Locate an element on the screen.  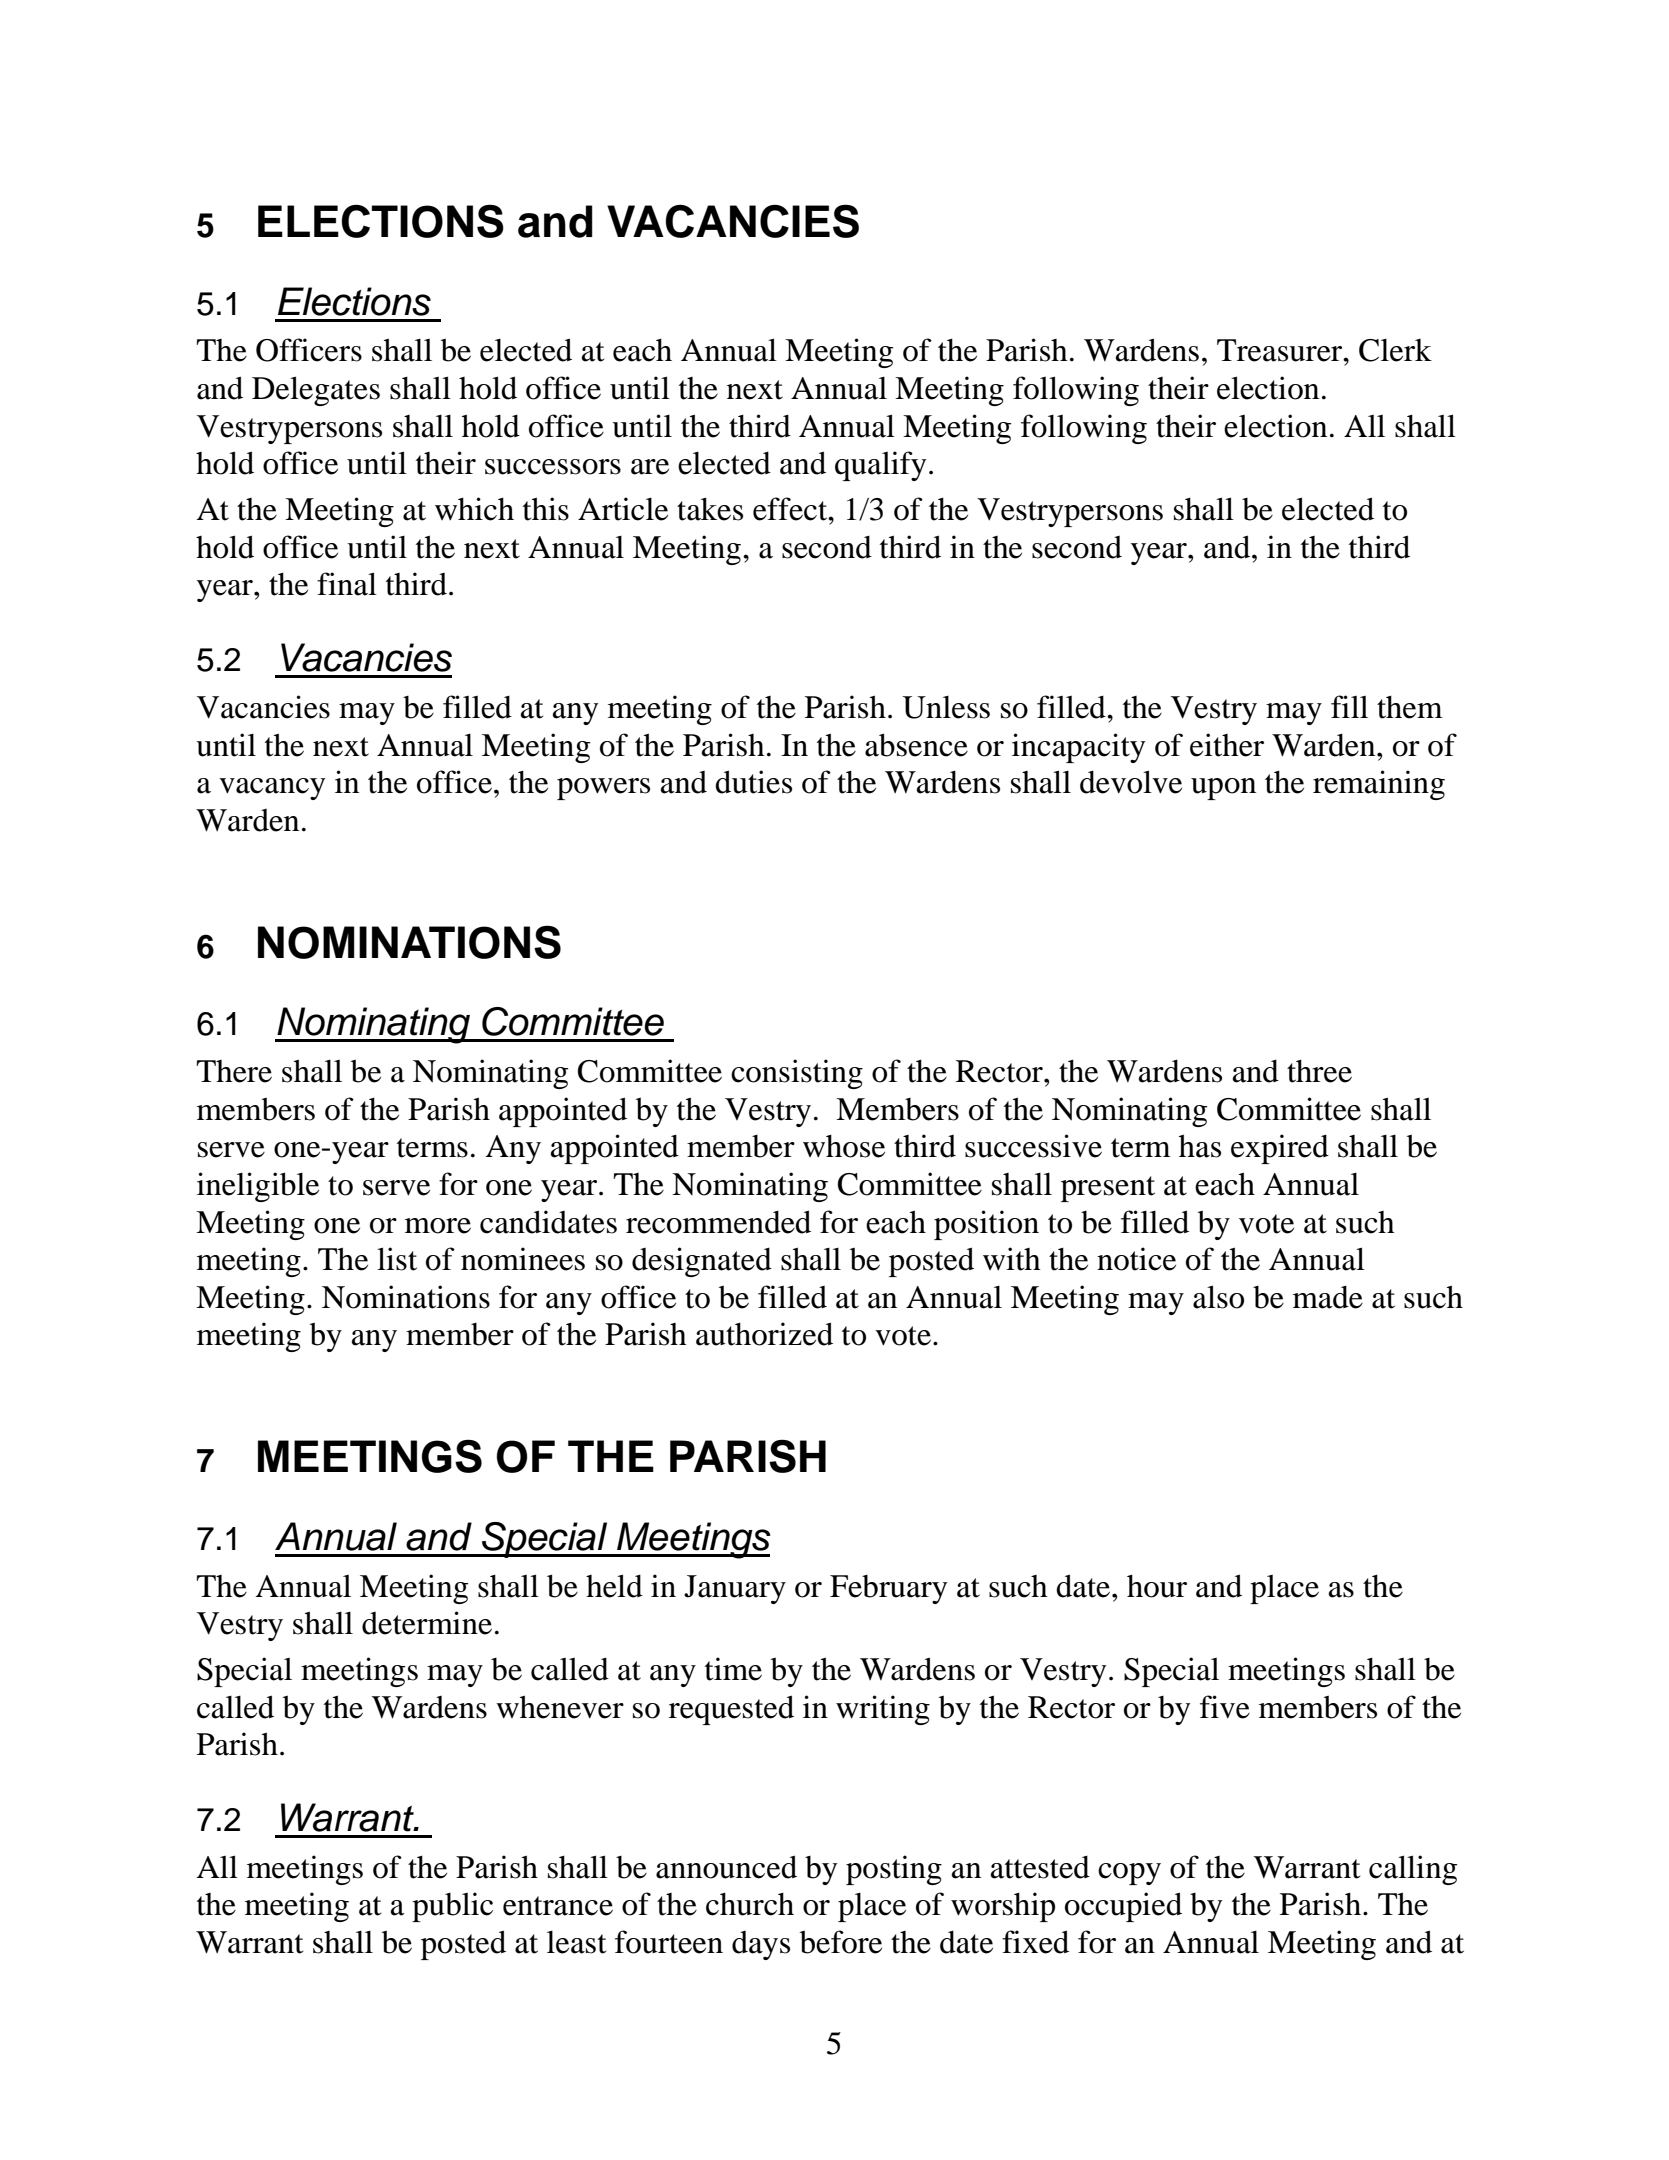
Delegates is located at coordinates (316, 391).
